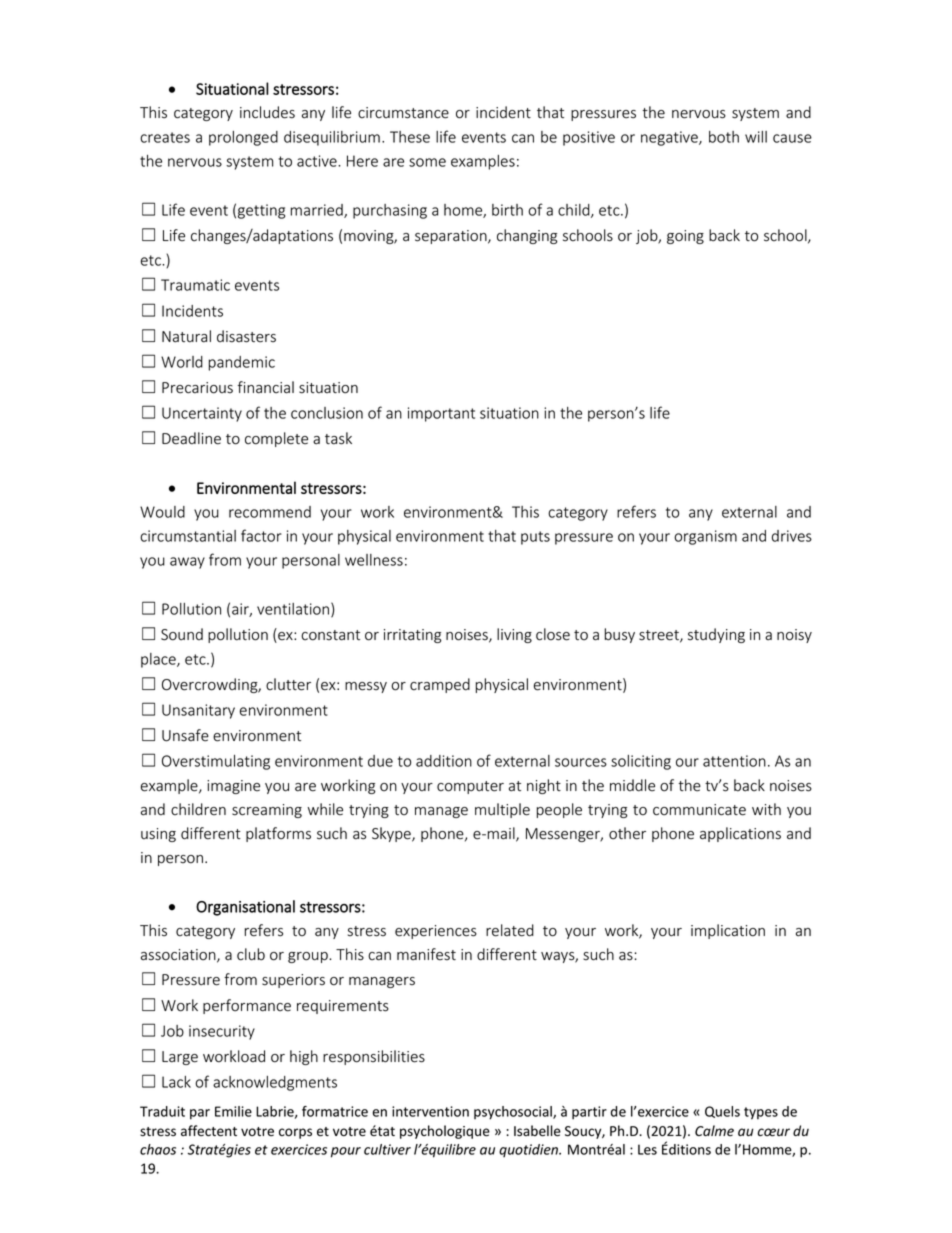  Describe the element at coordinates (427, 162) in the document. I see `some` at that location.
